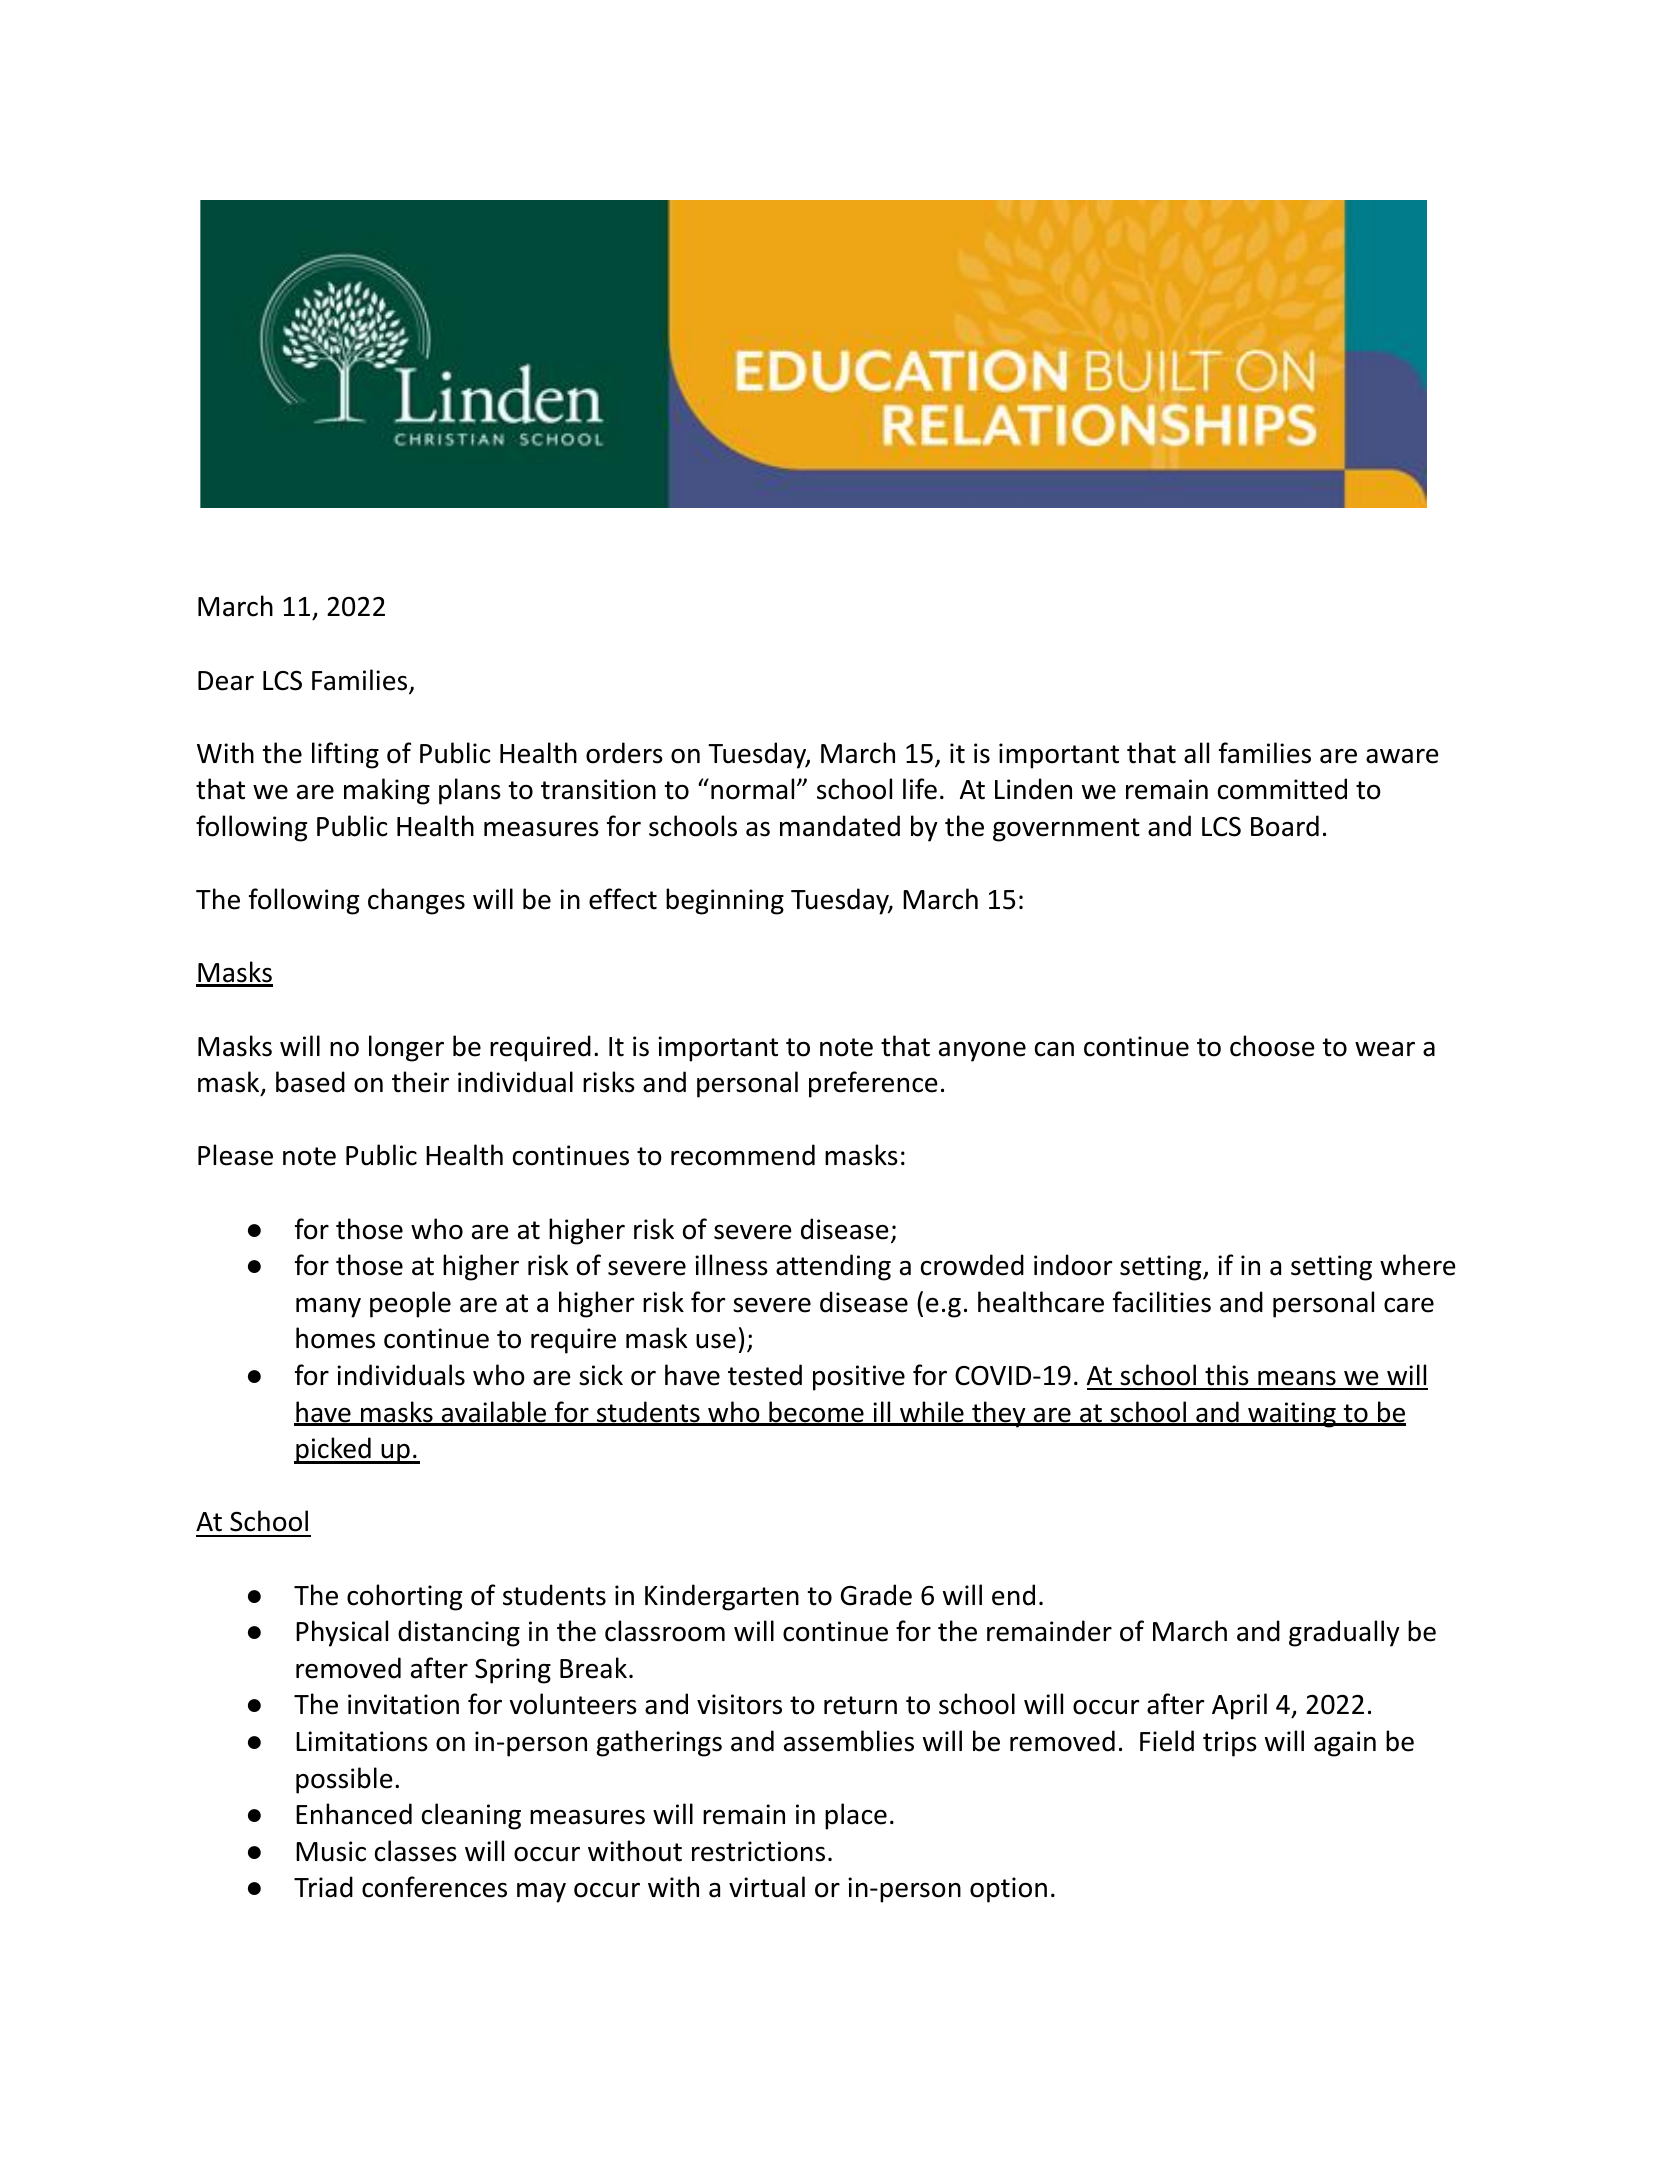  I want to click on Music, so click(331, 1851).
